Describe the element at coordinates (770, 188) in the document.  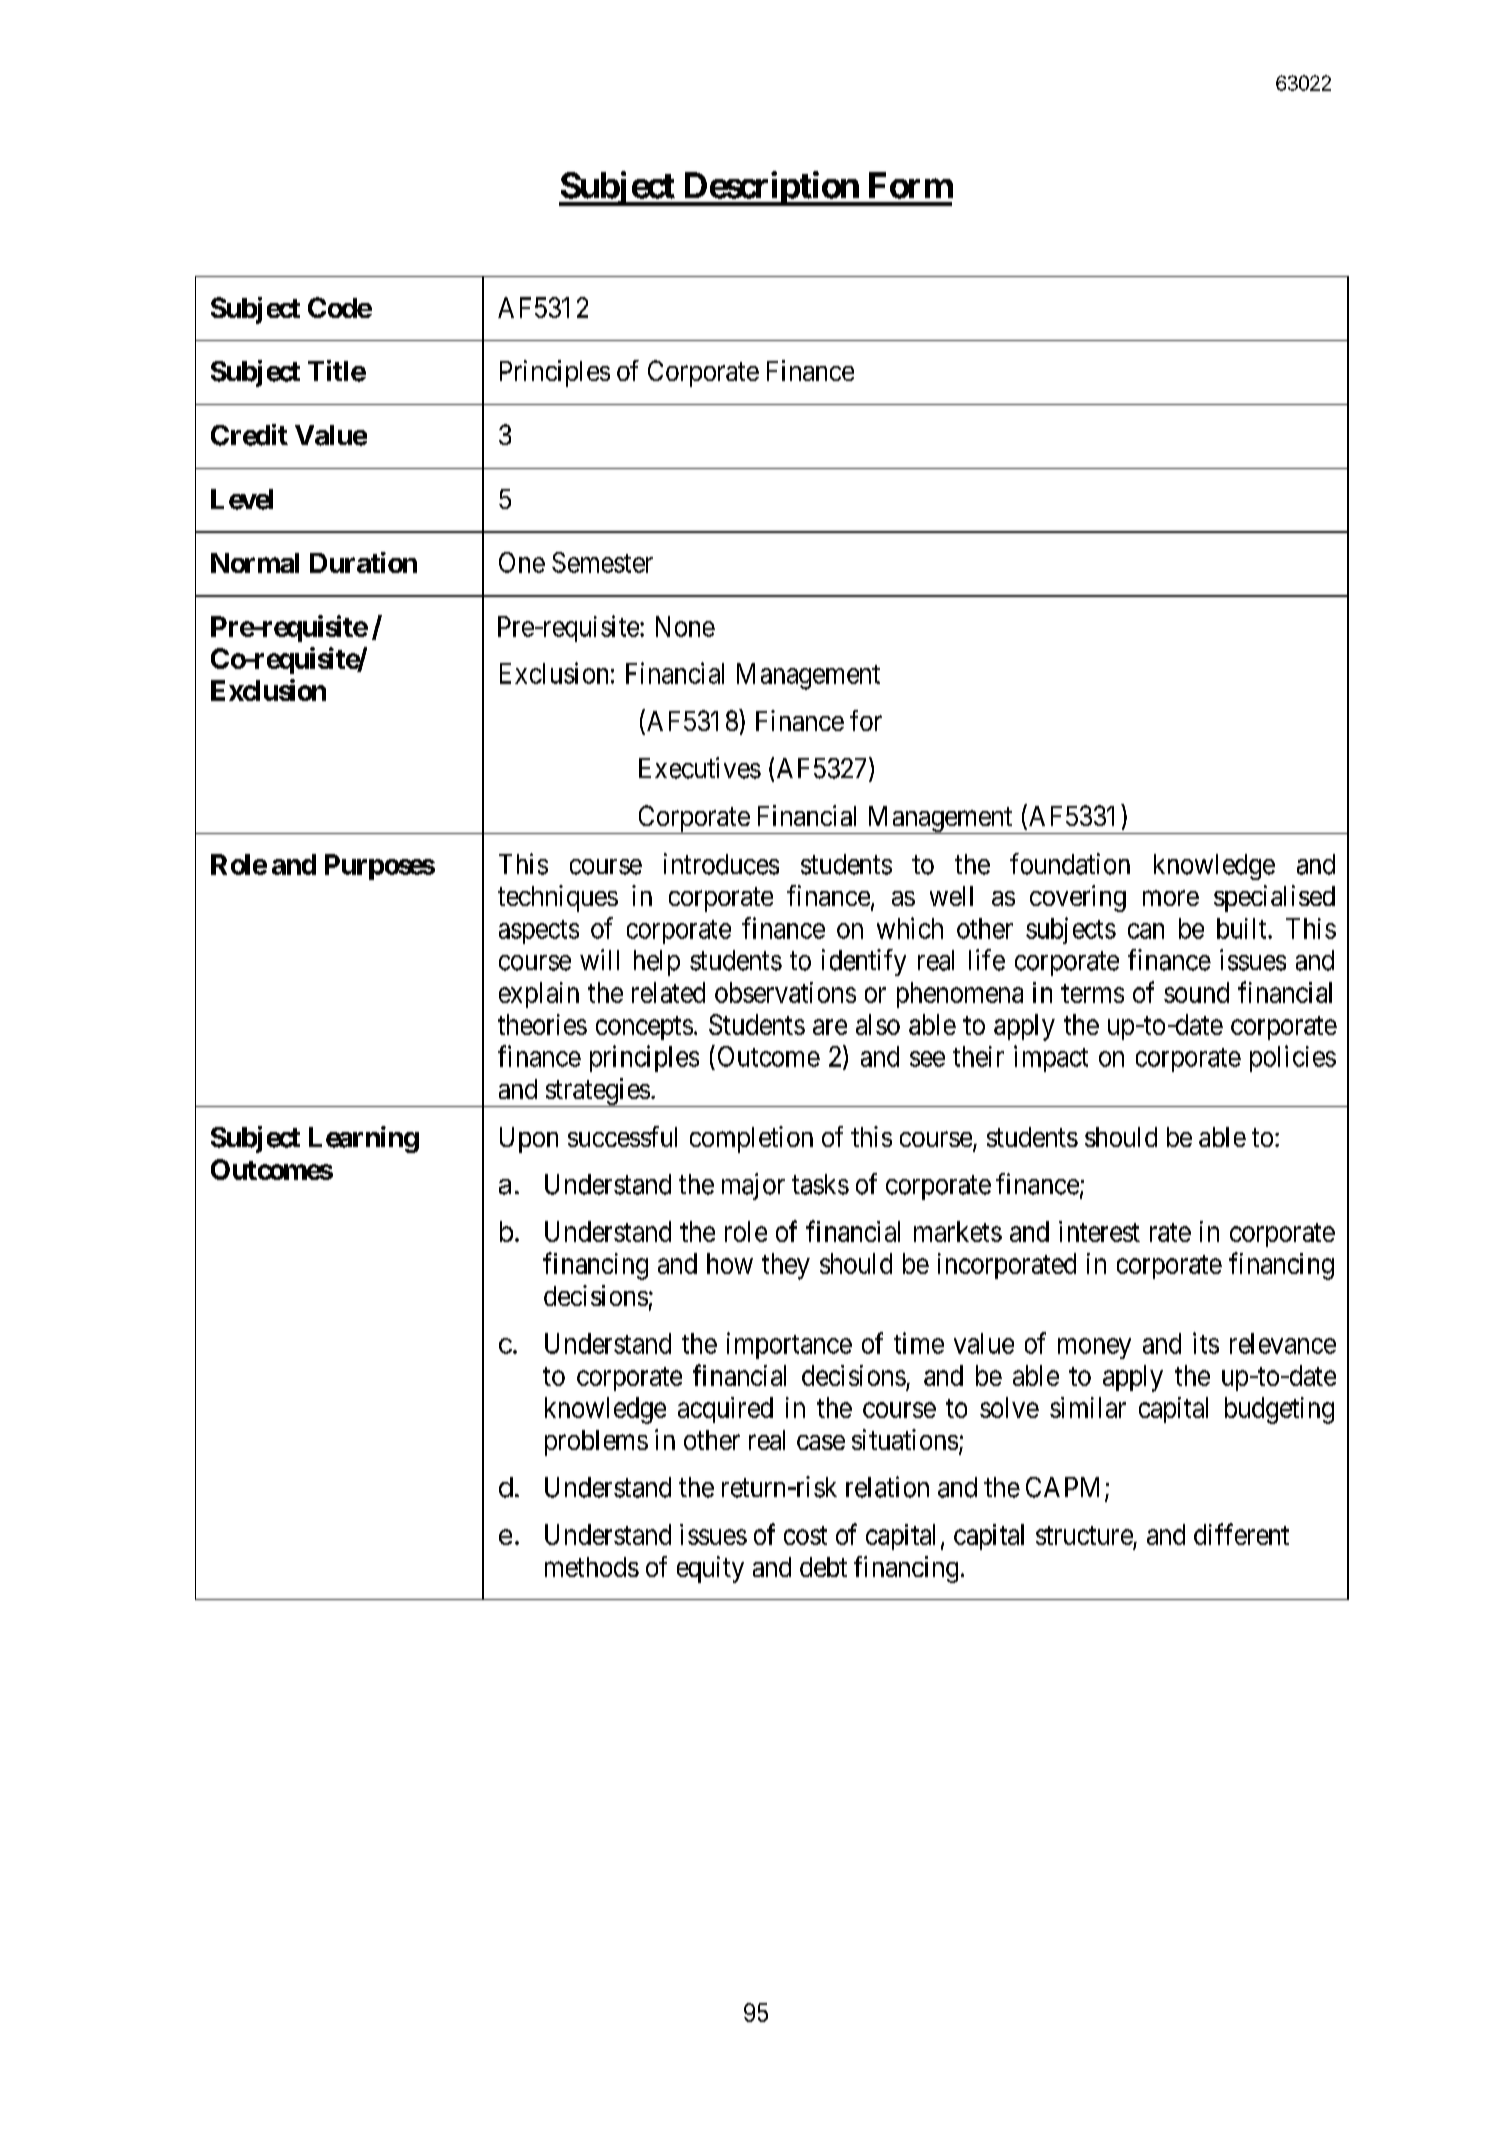
I see `Description` at that location.
